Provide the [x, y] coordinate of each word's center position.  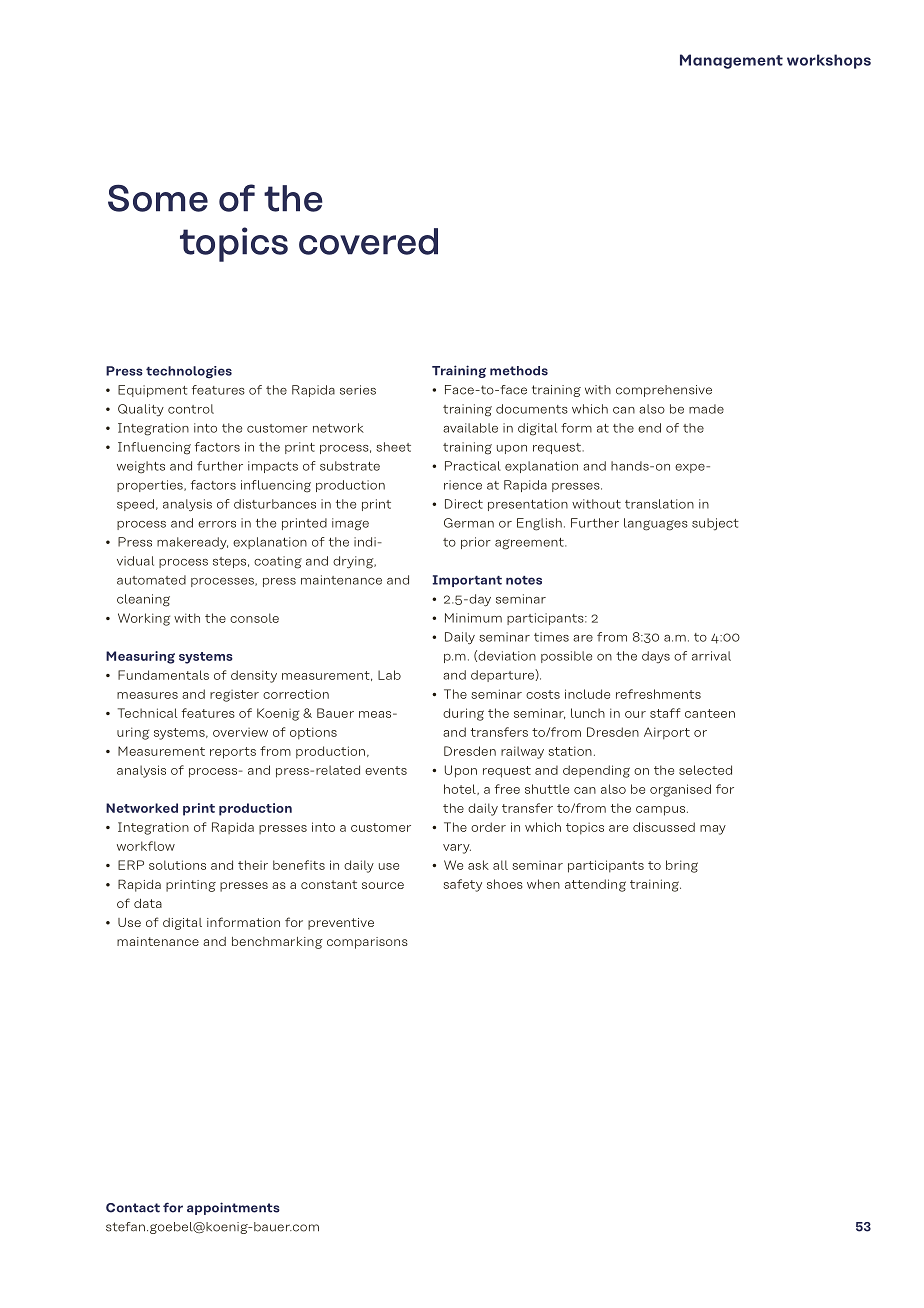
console [254, 618]
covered [368, 241]
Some [158, 198]
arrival [711, 656]
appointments [233, 1208]
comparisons [367, 943]
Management [731, 61]
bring [682, 866]
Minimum [473, 618]
